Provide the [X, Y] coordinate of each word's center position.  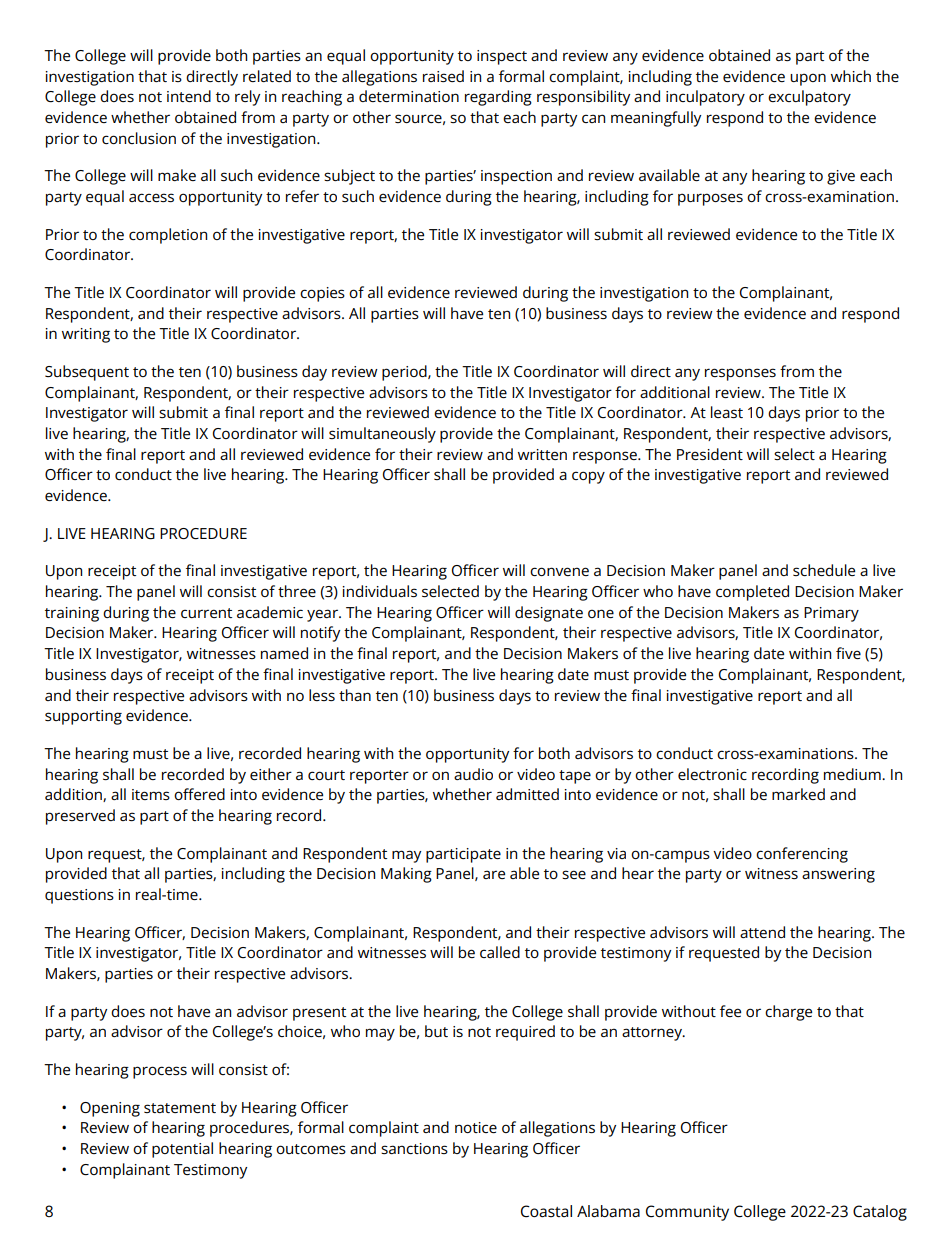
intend [189, 96]
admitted [527, 794]
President [710, 454]
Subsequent [87, 373]
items [151, 794]
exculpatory [809, 98]
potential [182, 1150]
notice [476, 1127]
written [542, 454]
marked [798, 794]
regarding [498, 98]
